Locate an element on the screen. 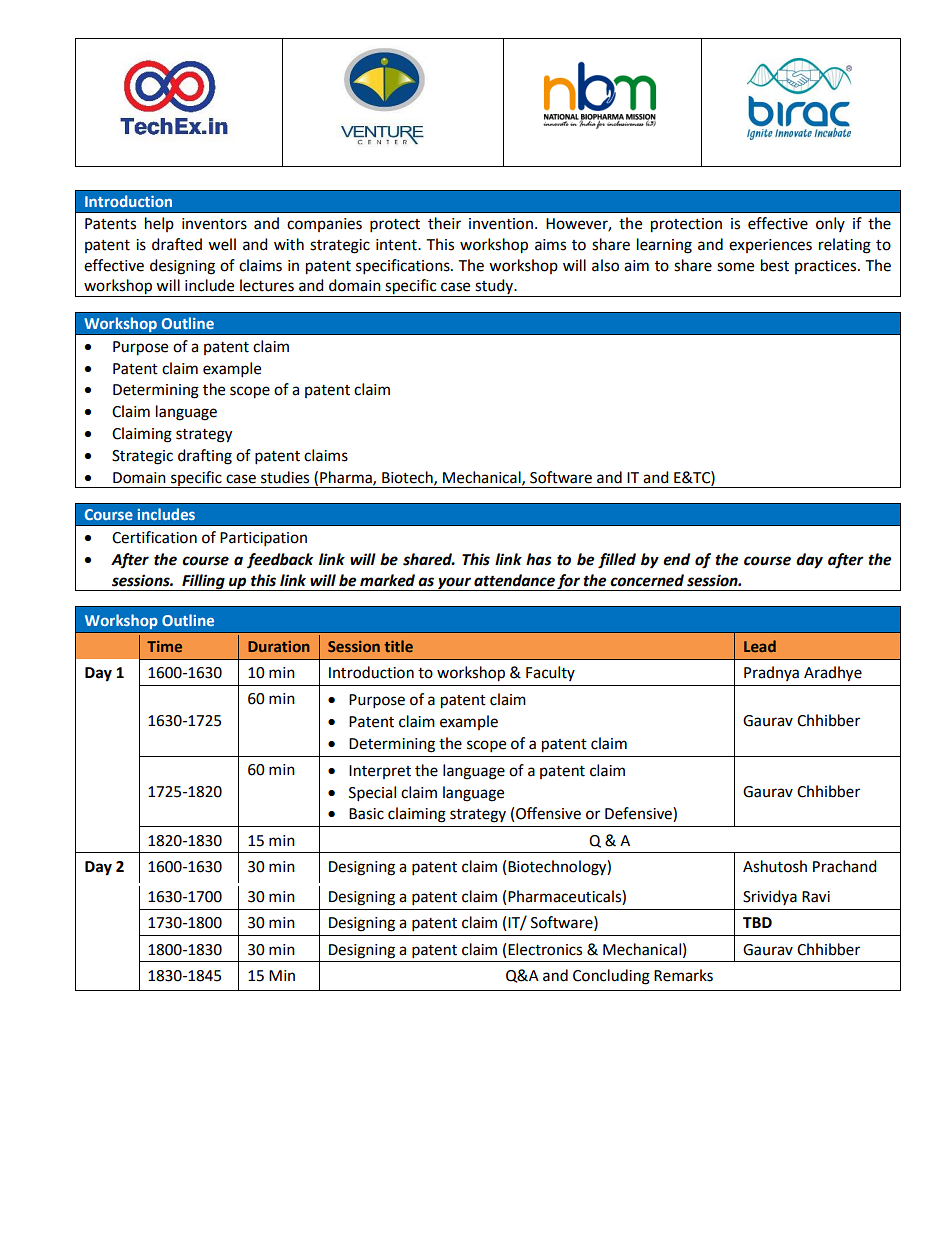 This screenshot has height=1233, width=952. experiences is located at coordinates (770, 246).
